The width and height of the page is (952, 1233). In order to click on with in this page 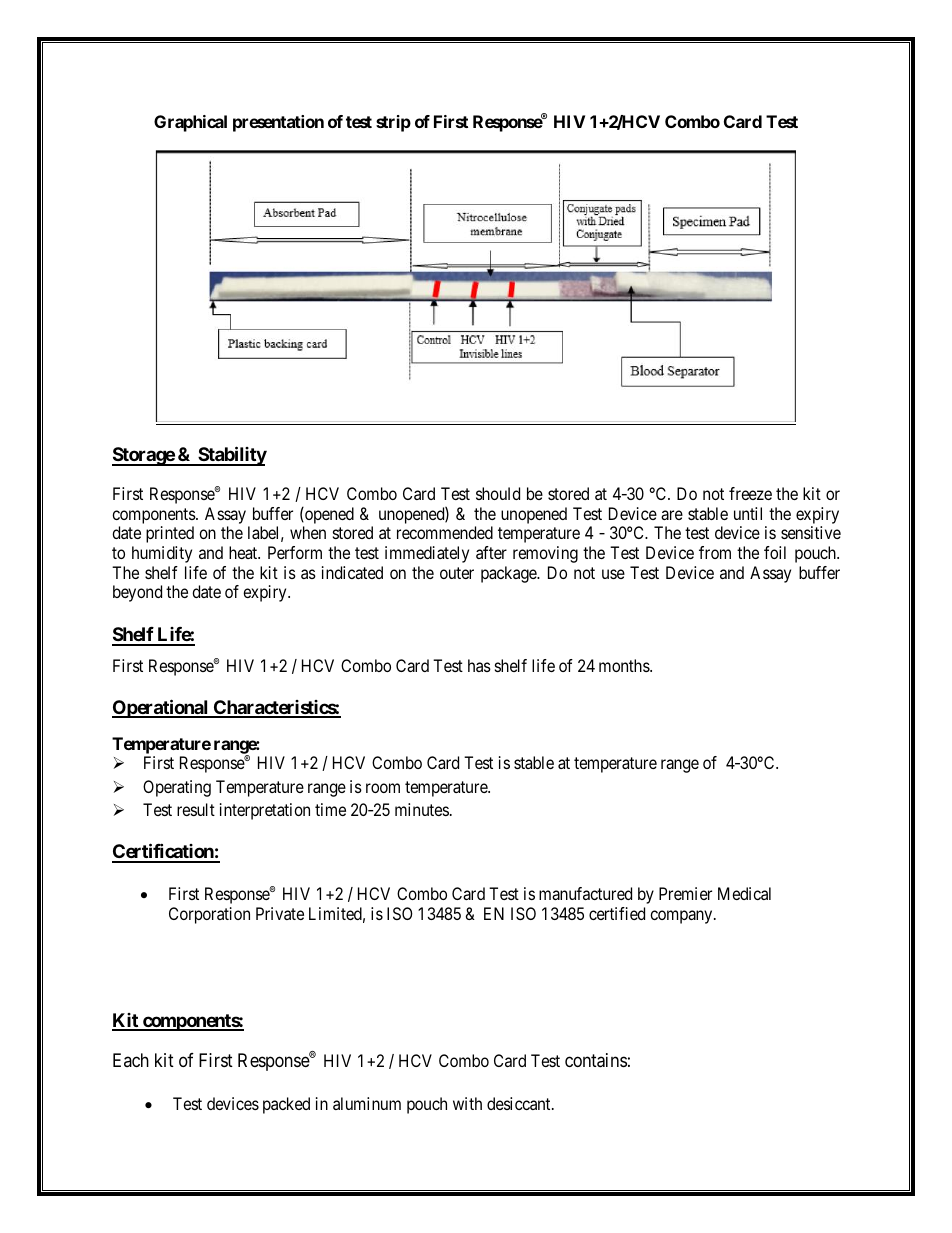, I will do `click(467, 1103)`.
